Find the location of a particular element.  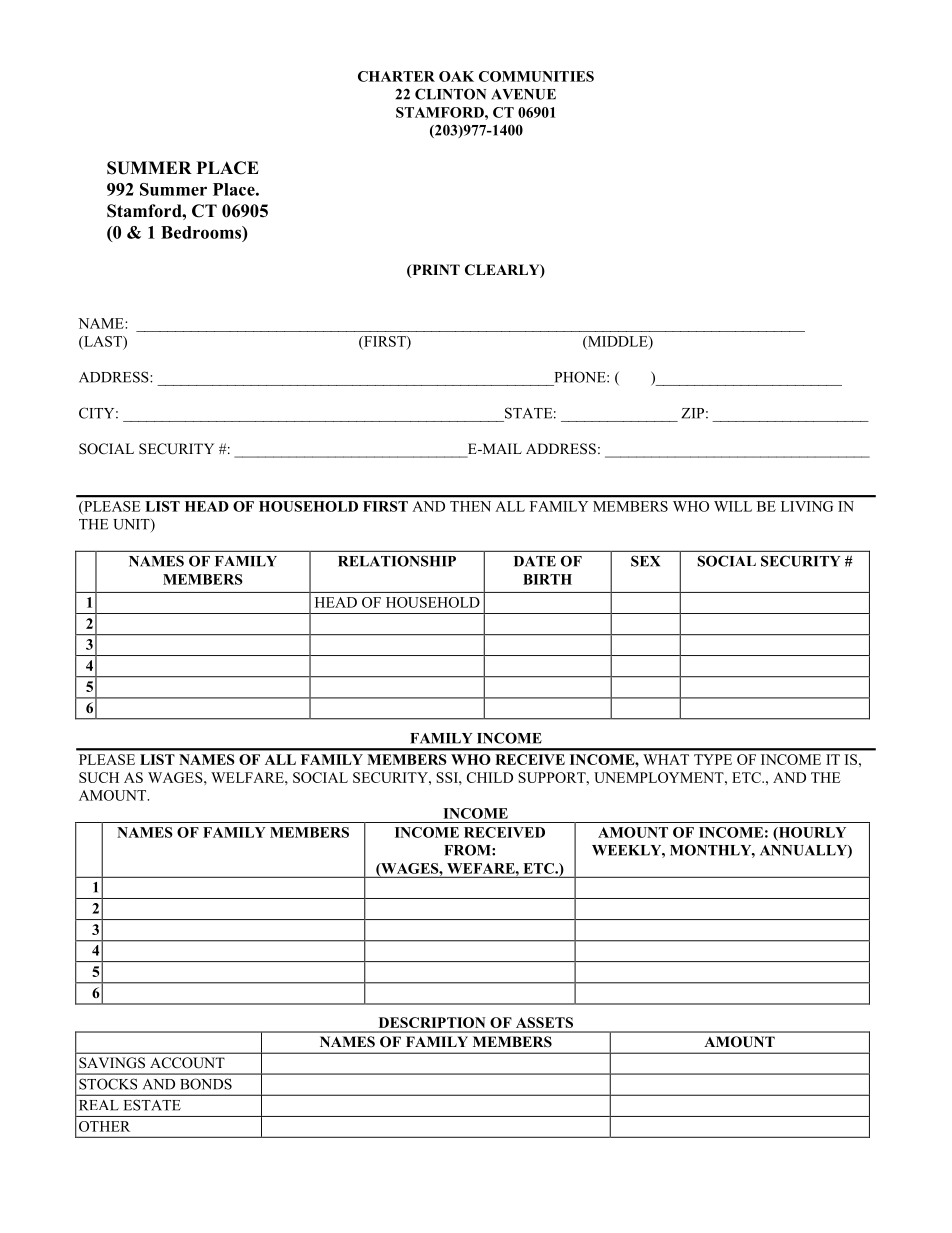

WILL is located at coordinates (733, 506).
